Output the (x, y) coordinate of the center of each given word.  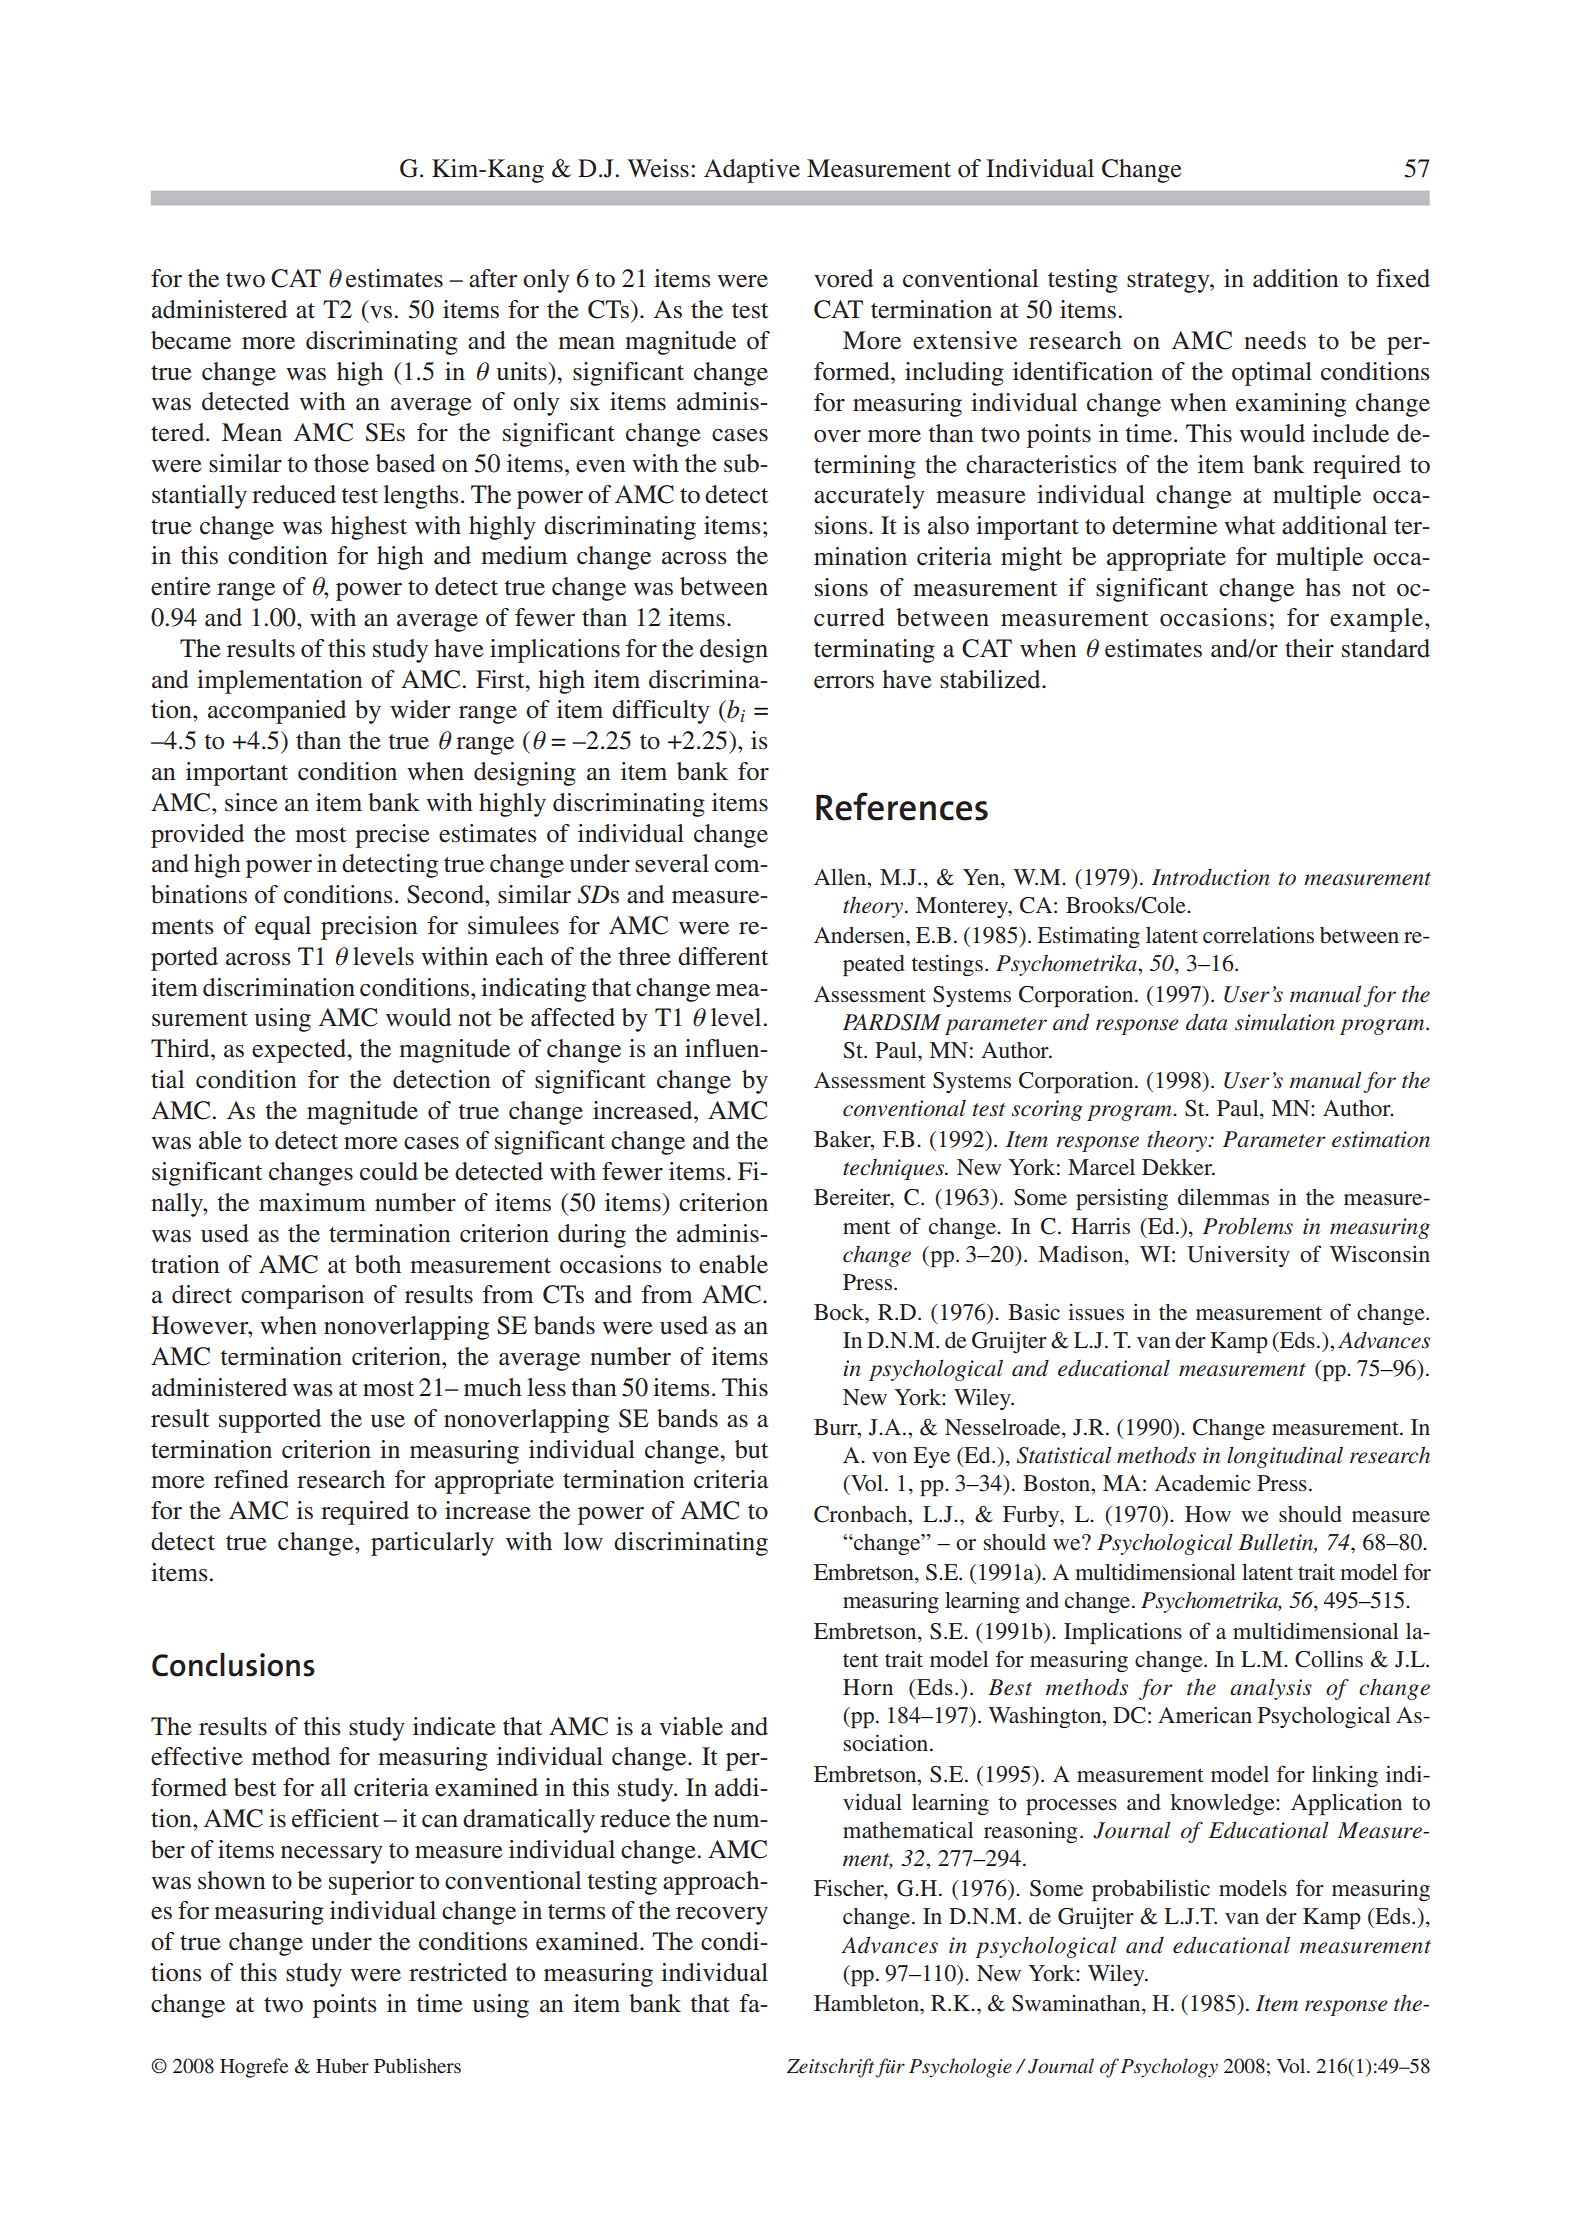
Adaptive (752, 171)
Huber (342, 2065)
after (493, 278)
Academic (1203, 1483)
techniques (895, 1169)
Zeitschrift (830, 2068)
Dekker (1178, 1167)
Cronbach (862, 1514)
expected (300, 1051)
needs (1275, 340)
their (1309, 648)
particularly (432, 1544)
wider (420, 709)
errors (844, 682)
